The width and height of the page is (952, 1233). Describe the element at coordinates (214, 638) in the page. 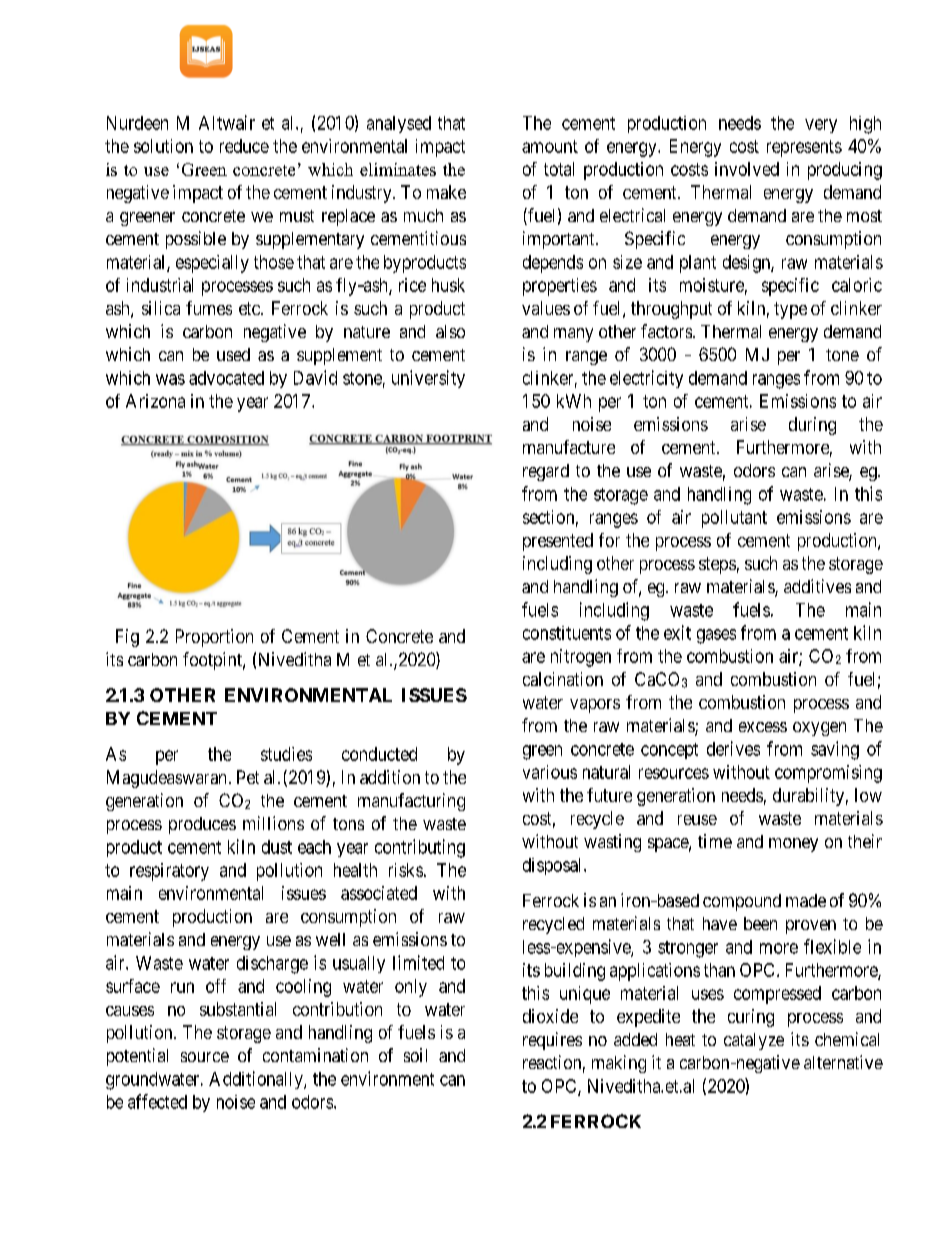

I see `Proportion` at that location.
